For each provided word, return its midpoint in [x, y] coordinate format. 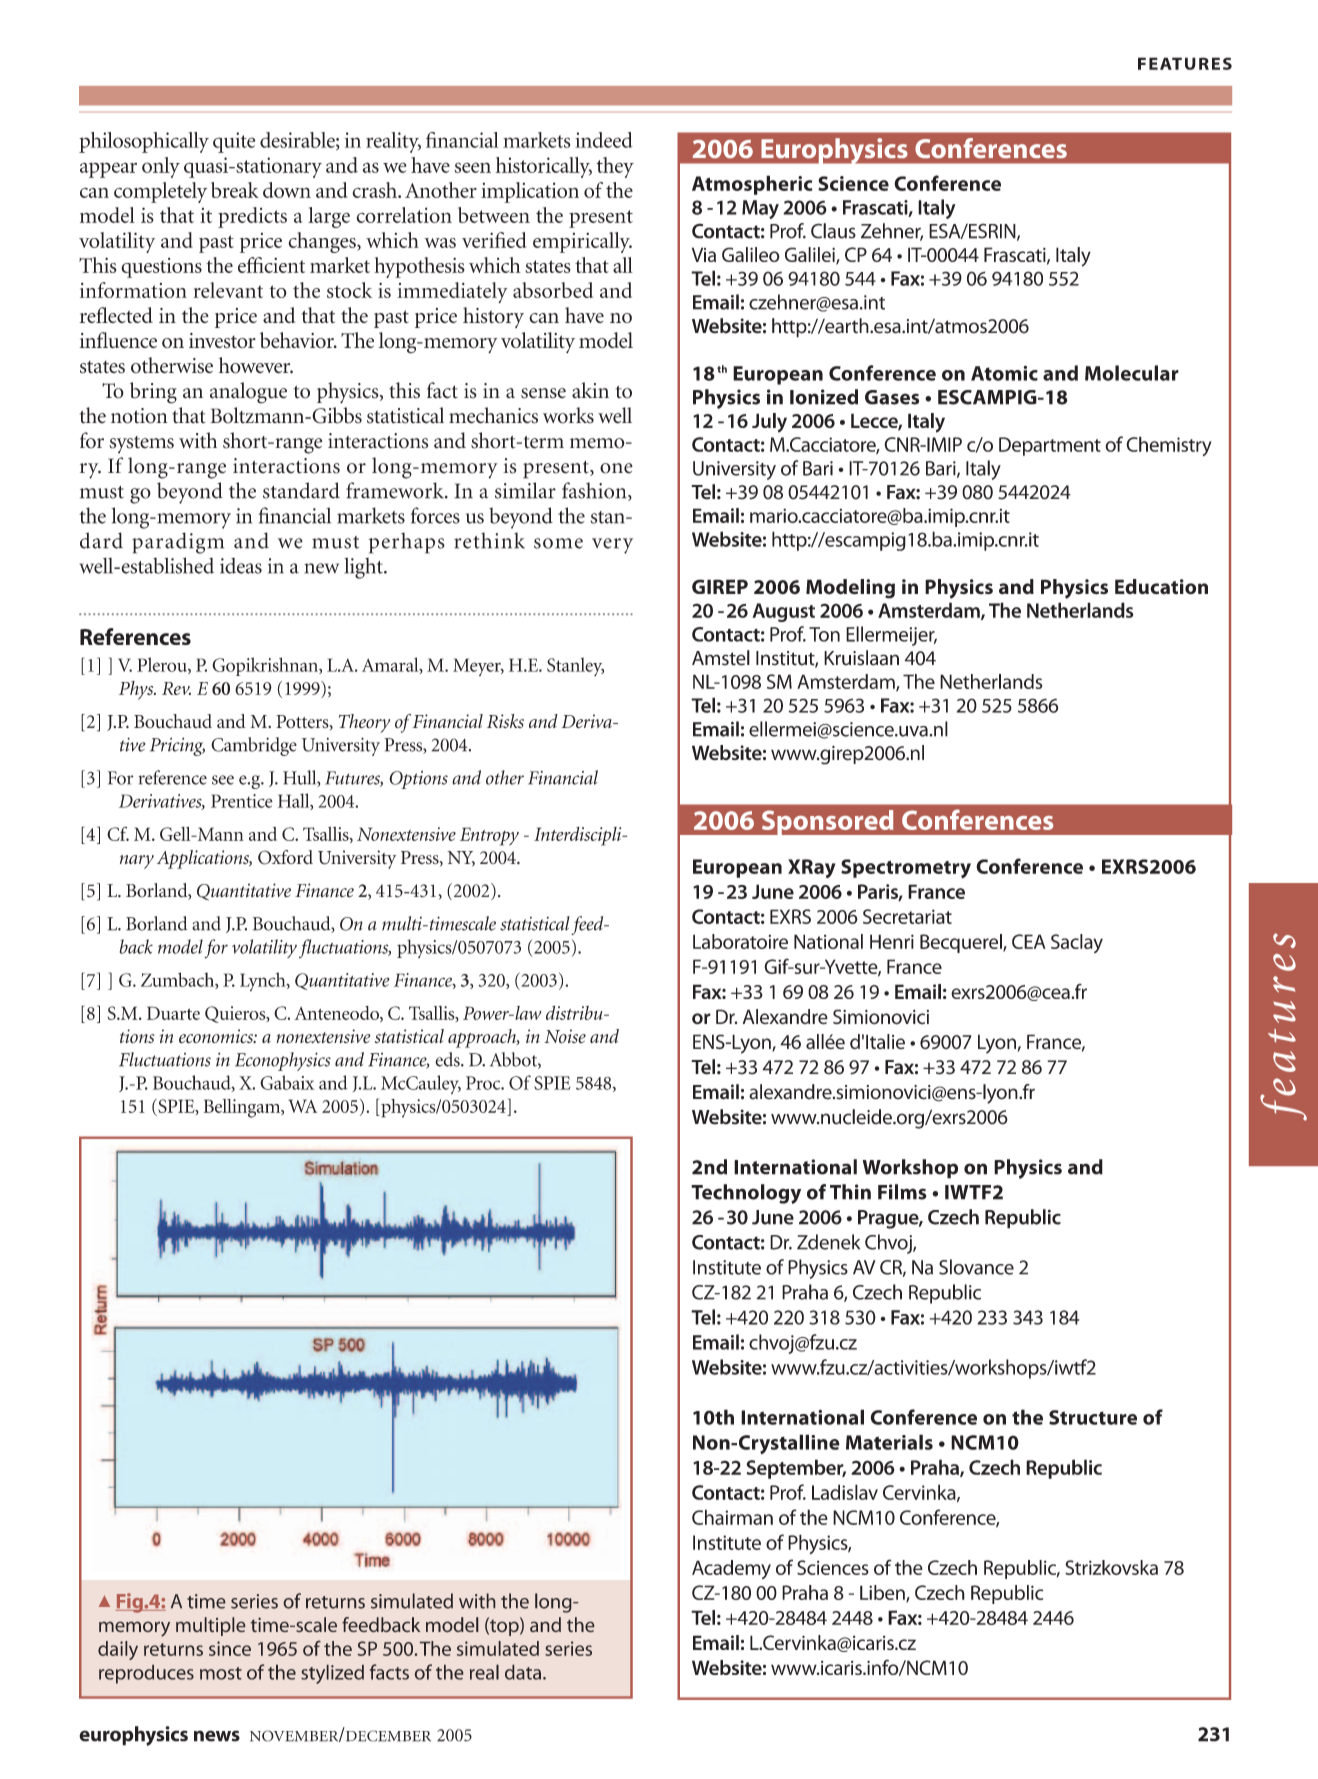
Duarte [173, 1013]
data [523, 1672]
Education [1161, 587]
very [612, 546]
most [221, 1673]
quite [234, 142]
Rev [176, 688]
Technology [746, 1194]
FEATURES [1185, 63]
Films [902, 1192]
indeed [604, 140]
